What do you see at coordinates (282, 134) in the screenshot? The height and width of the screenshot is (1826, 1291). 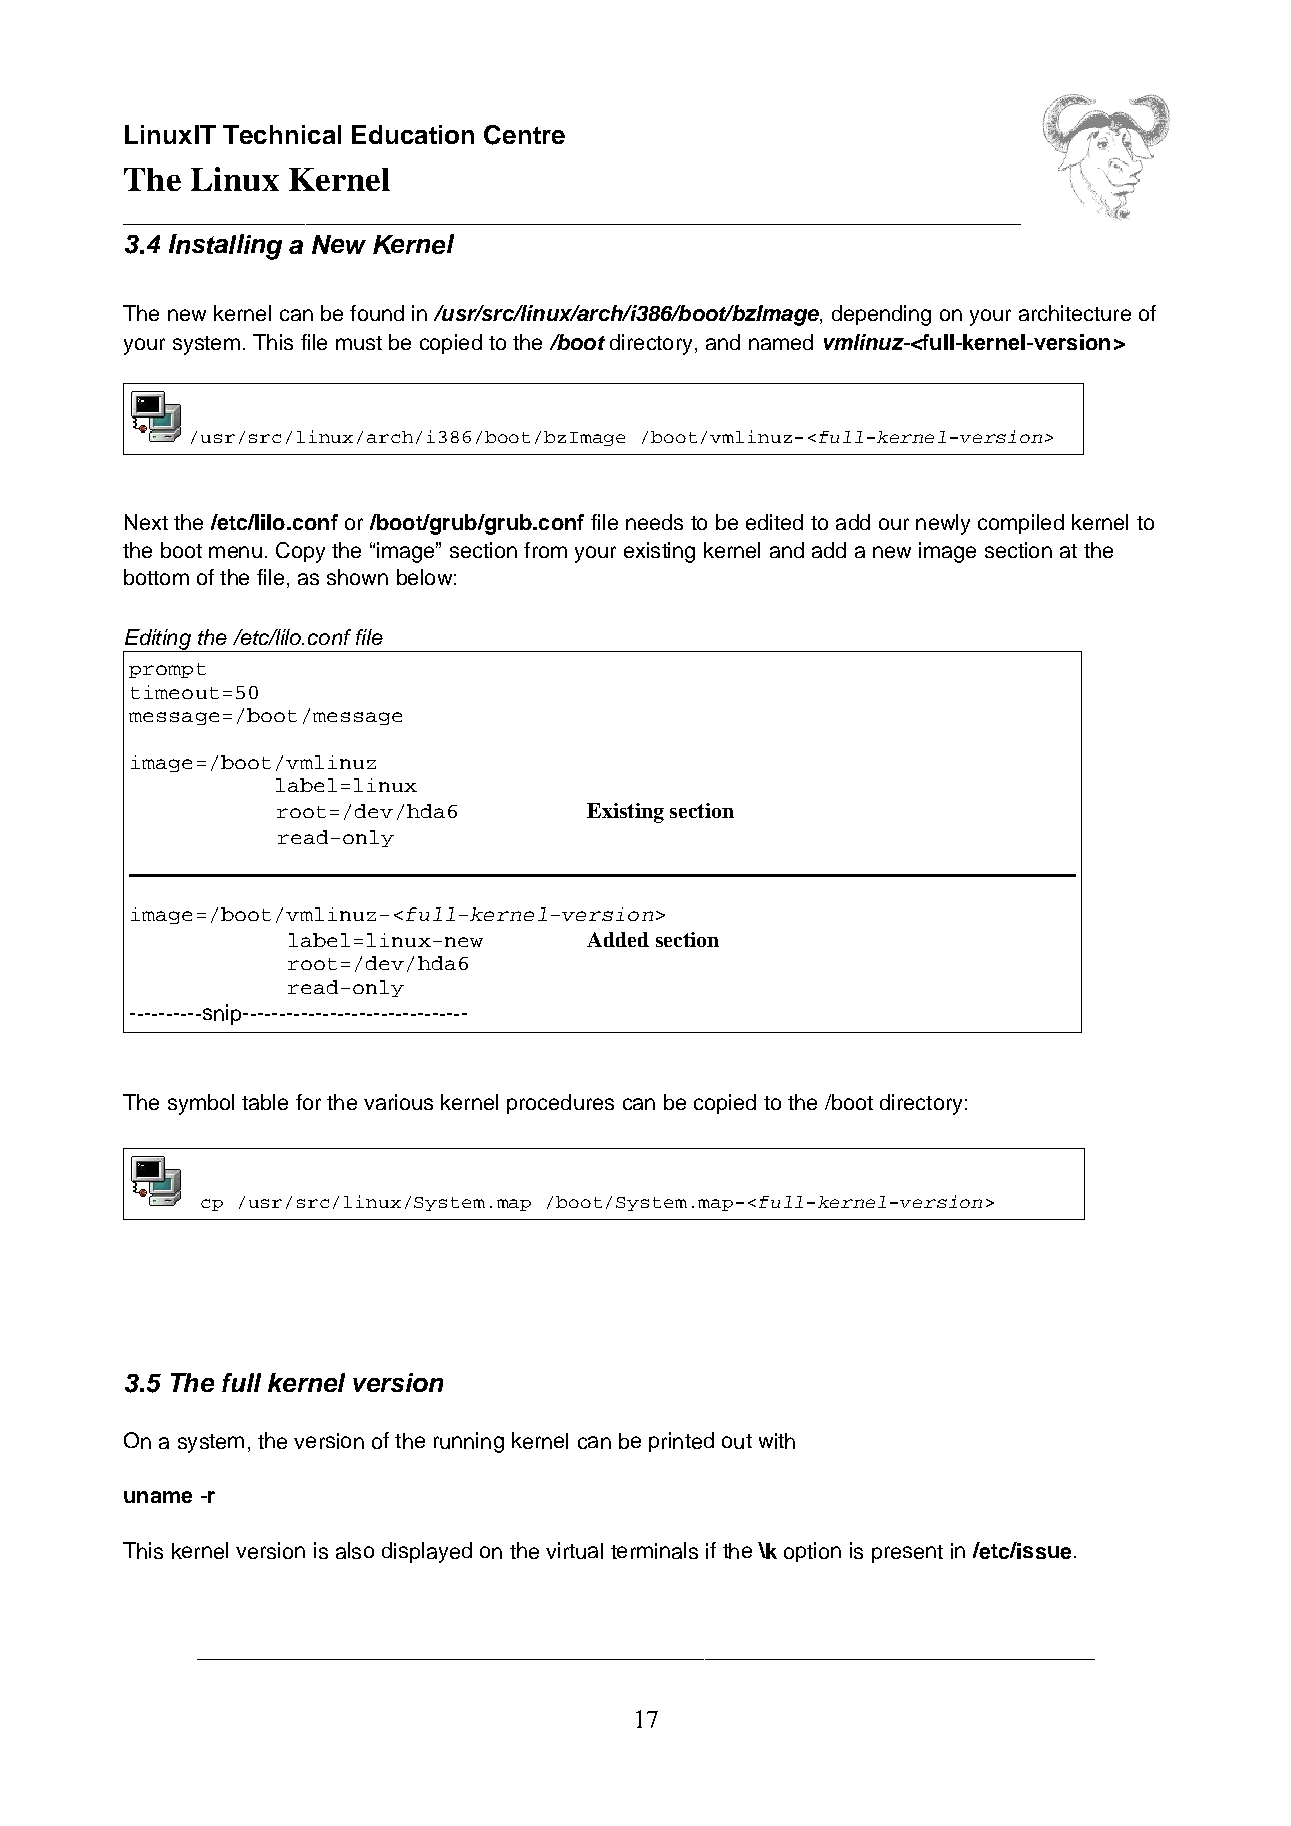 I see `Technical` at bounding box center [282, 134].
